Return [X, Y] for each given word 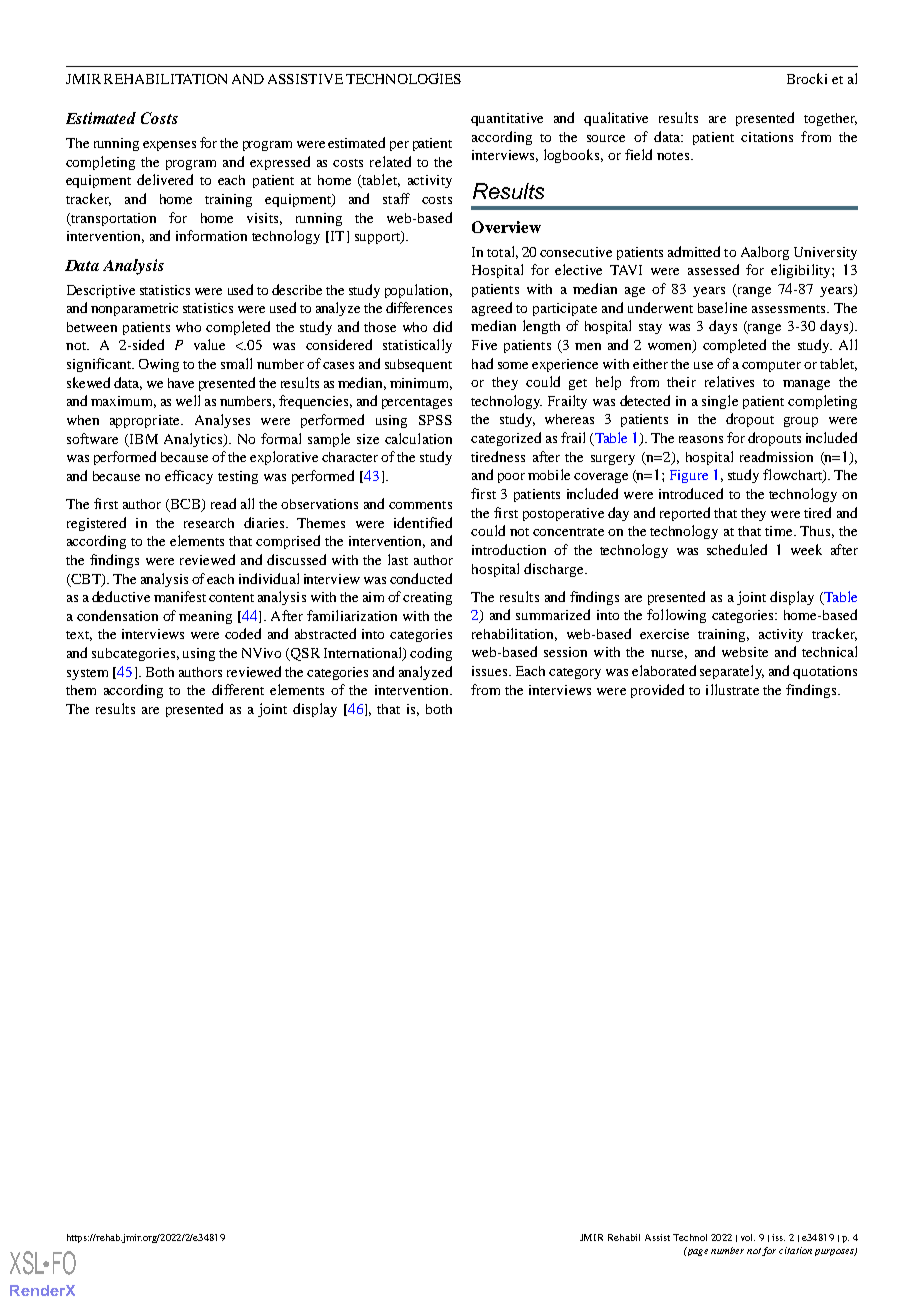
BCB [185, 505]
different [238, 689]
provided [657, 691]
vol [748, 1237]
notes [673, 156]
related [390, 161]
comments [420, 505]
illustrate [732, 689]
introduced [691, 493]
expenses [169, 146]
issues [491, 671]
